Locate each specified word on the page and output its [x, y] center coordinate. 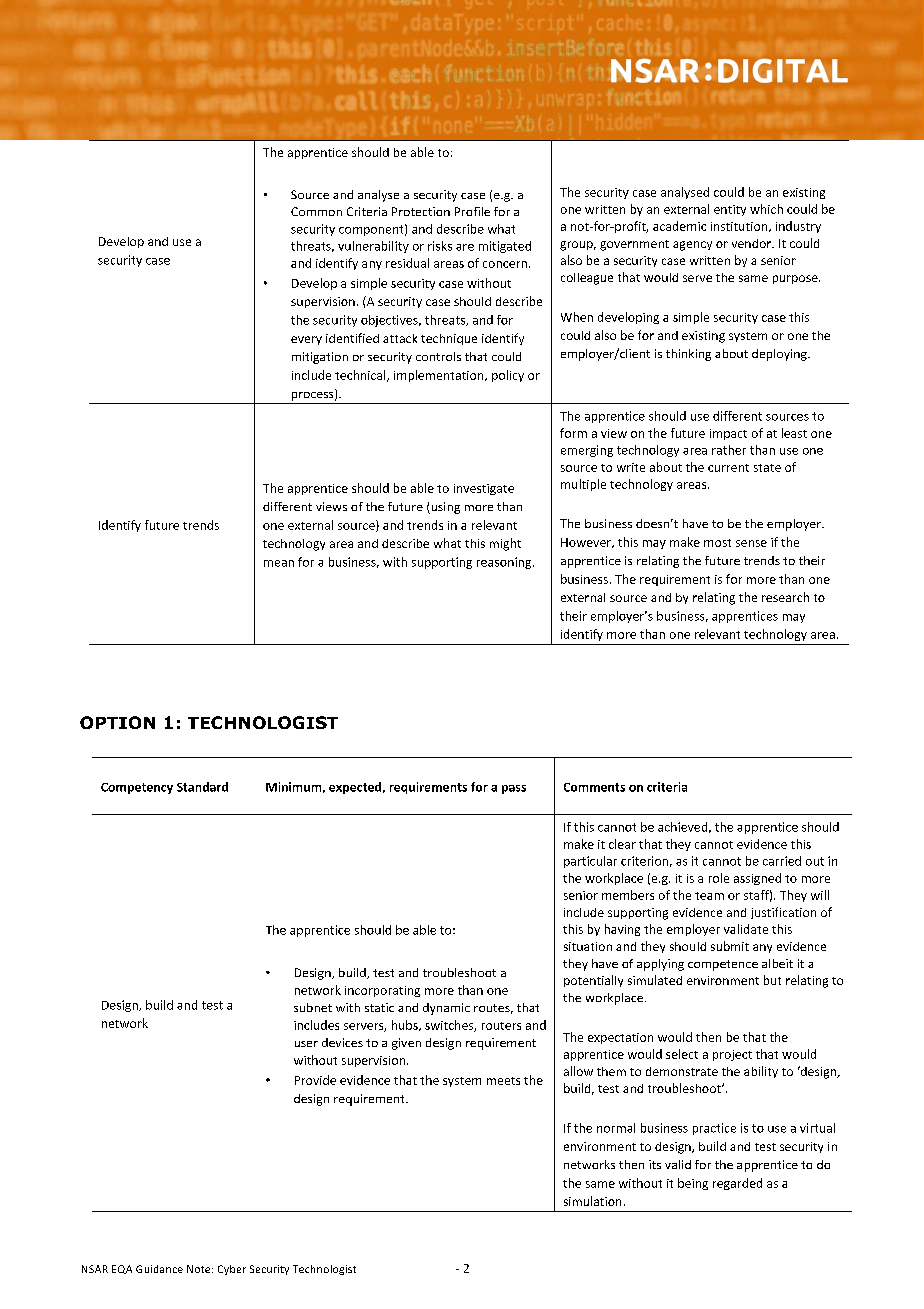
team [709, 896]
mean [279, 563]
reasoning [505, 563]
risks [440, 246]
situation [588, 946]
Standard [202, 787]
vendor [752, 243]
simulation [592, 1201]
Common [316, 211]
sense [751, 543]
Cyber [232, 1270]
